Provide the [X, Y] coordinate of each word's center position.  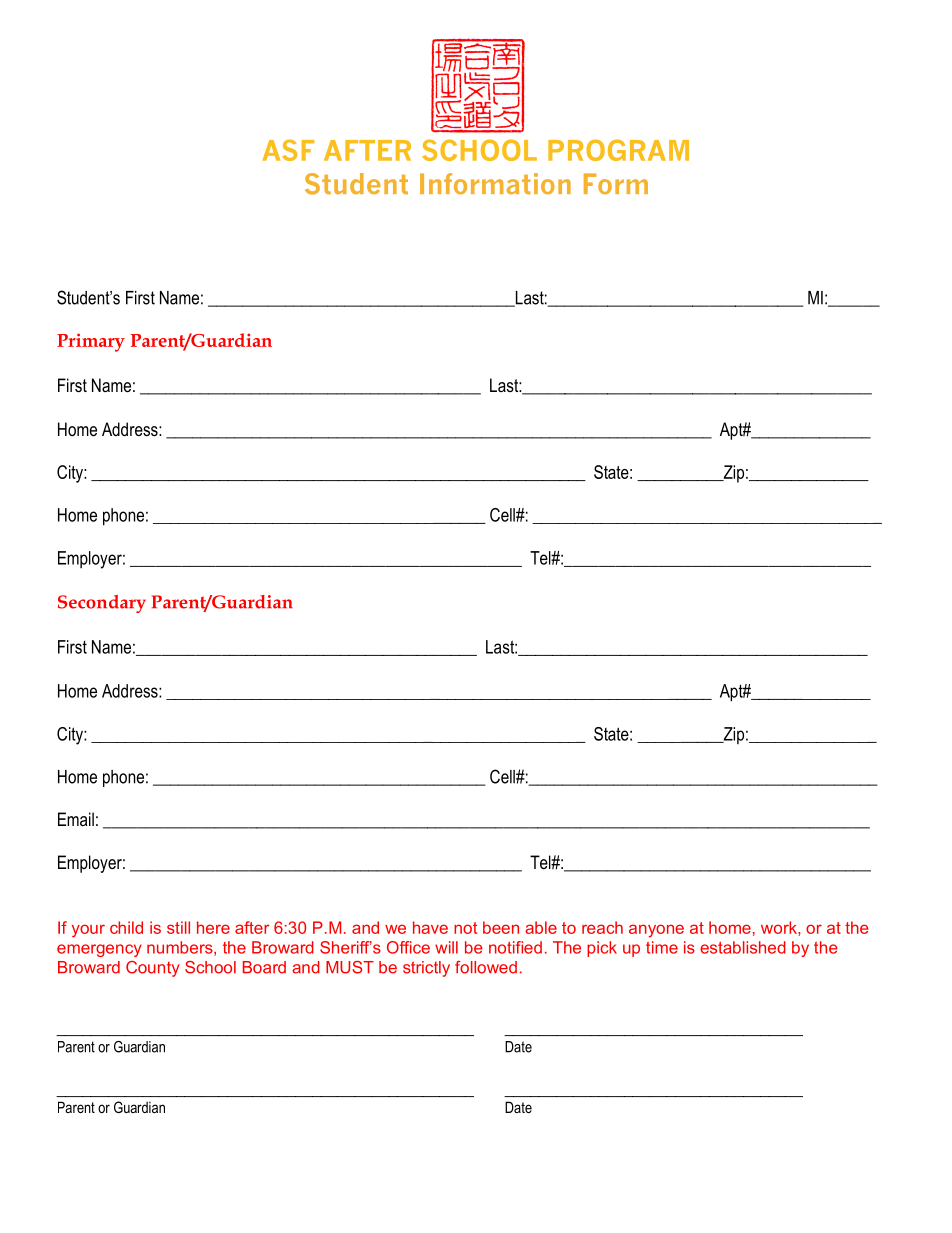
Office [408, 947]
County [153, 969]
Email [76, 819]
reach [602, 927]
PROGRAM [618, 150]
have [430, 927]
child [126, 927]
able [541, 927]
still [178, 927]
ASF [288, 150]
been [501, 927]
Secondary [102, 604]
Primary [91, 342]
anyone [656, 931]
